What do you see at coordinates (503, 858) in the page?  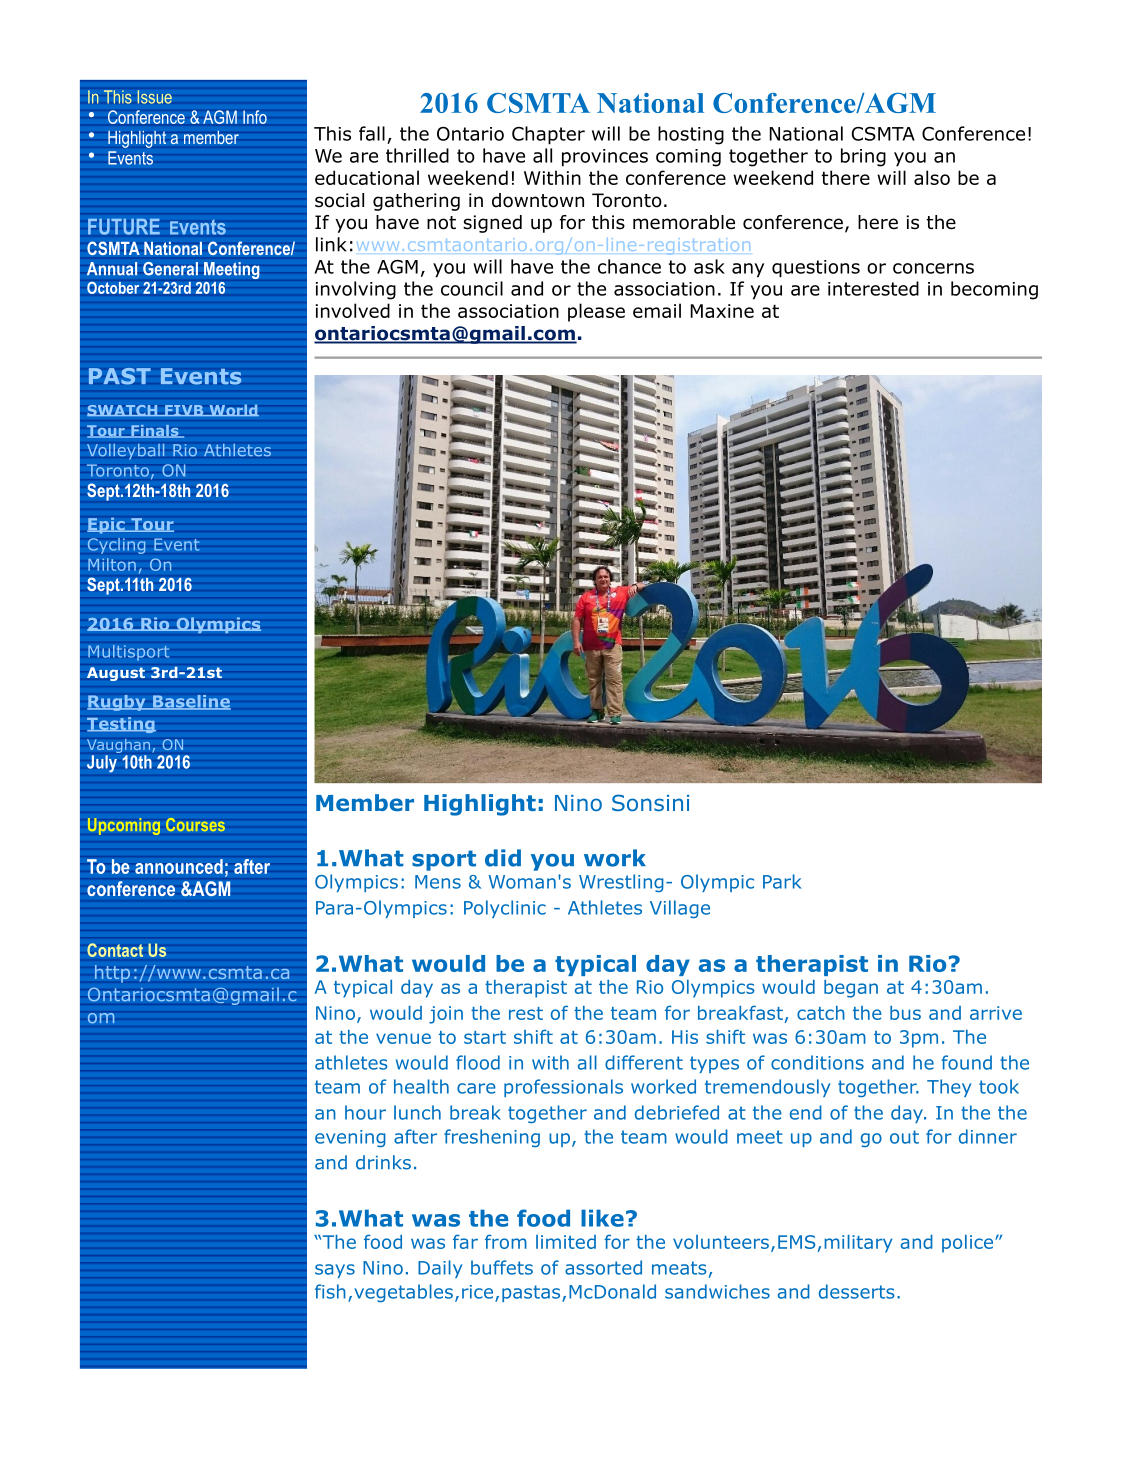 I see `did` at bounding box center [503, 858].
